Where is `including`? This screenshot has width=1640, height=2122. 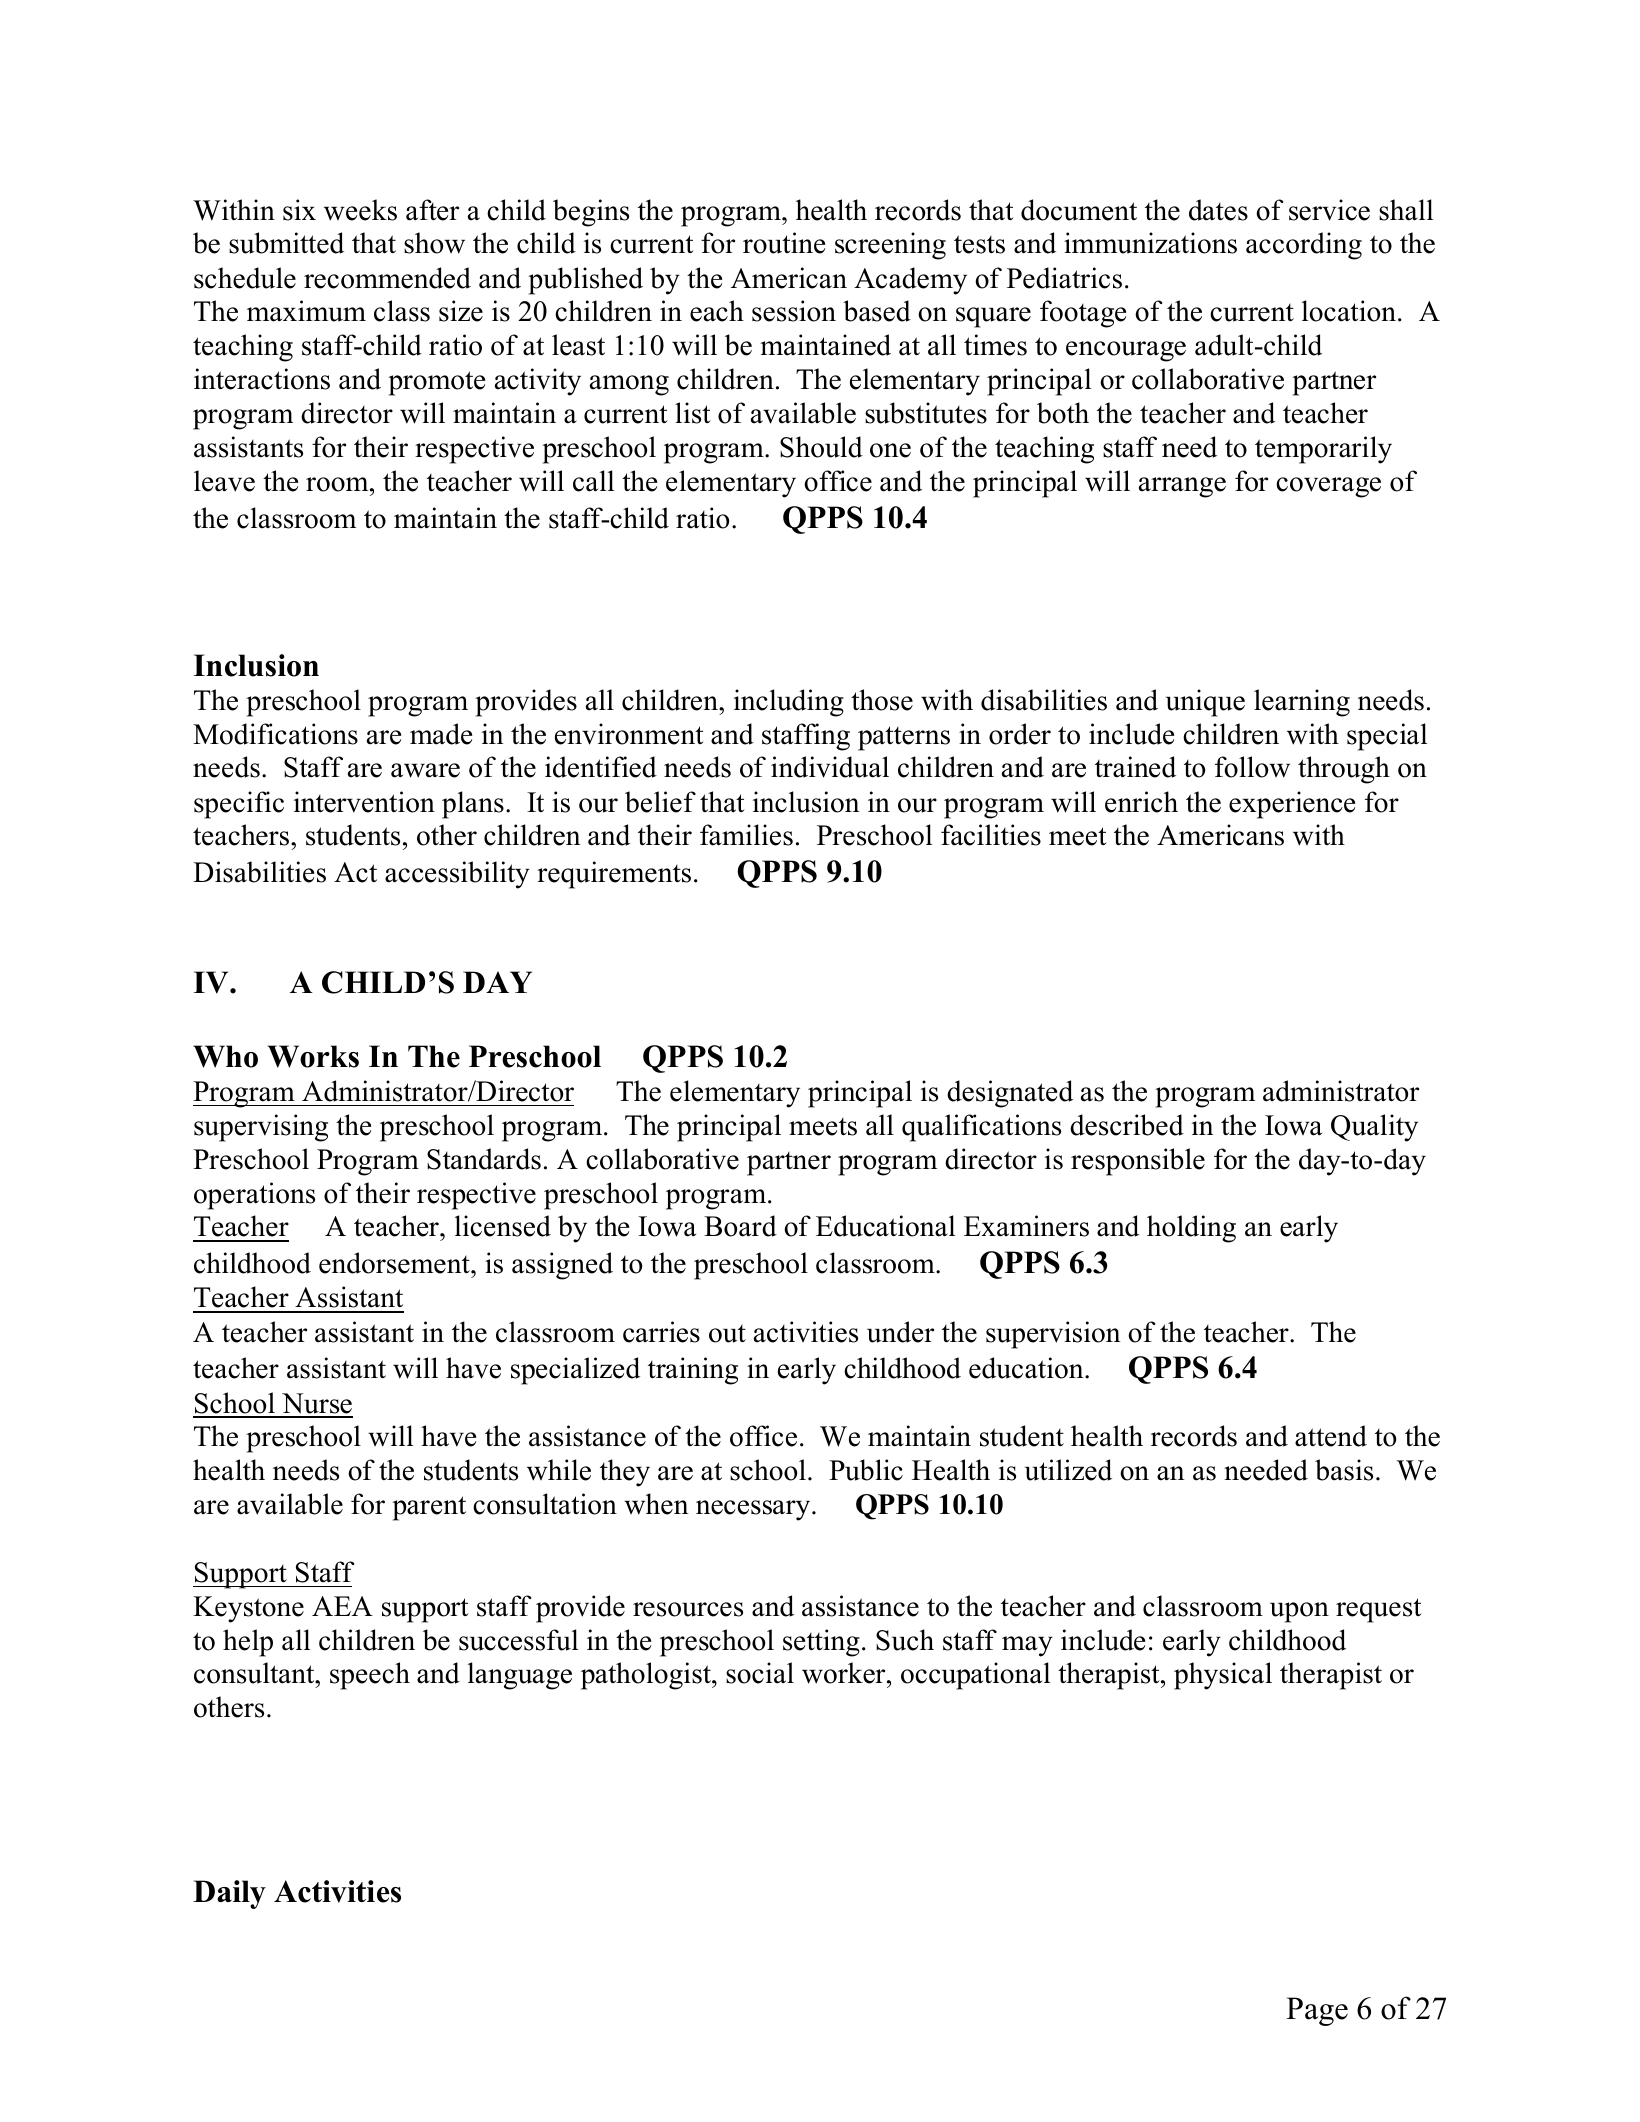 including is located at coordinates (789, 703).
